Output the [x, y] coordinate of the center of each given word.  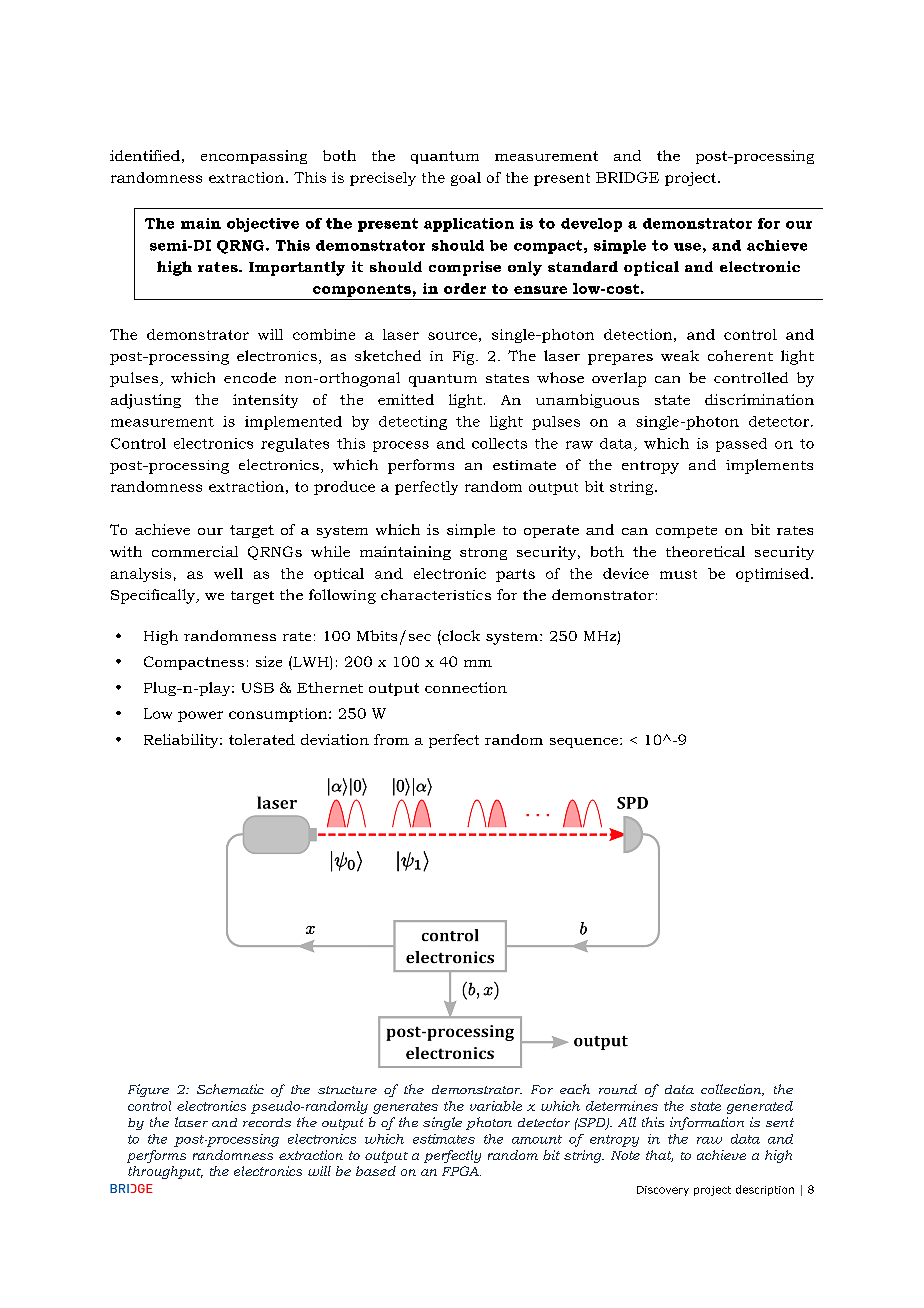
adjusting [146, 401]
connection [466, 687]
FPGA [461, 1171]
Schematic [230, 1089]
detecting [413, 423]
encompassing [254, 157]
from [391, 739]
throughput [165, 1172]
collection [732, 1090]
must [678, 574]
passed [741, 445]
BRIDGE [627, 177]
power [200, 716]
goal [466, 179]
